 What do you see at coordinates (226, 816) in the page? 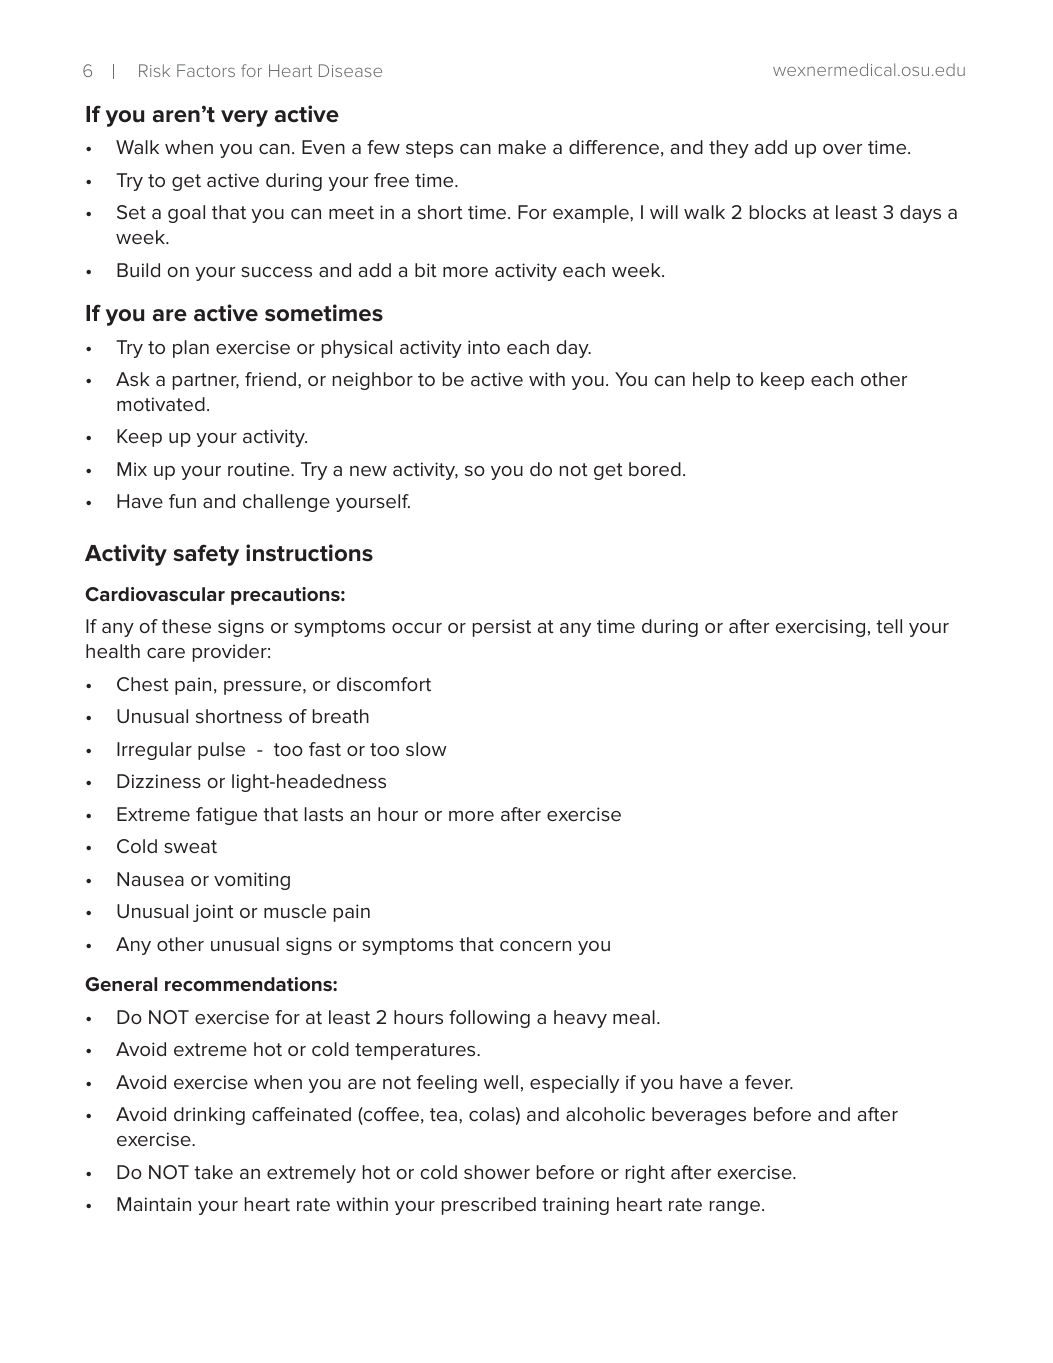
I see `fatigue` at bounding box center [226, 816].
